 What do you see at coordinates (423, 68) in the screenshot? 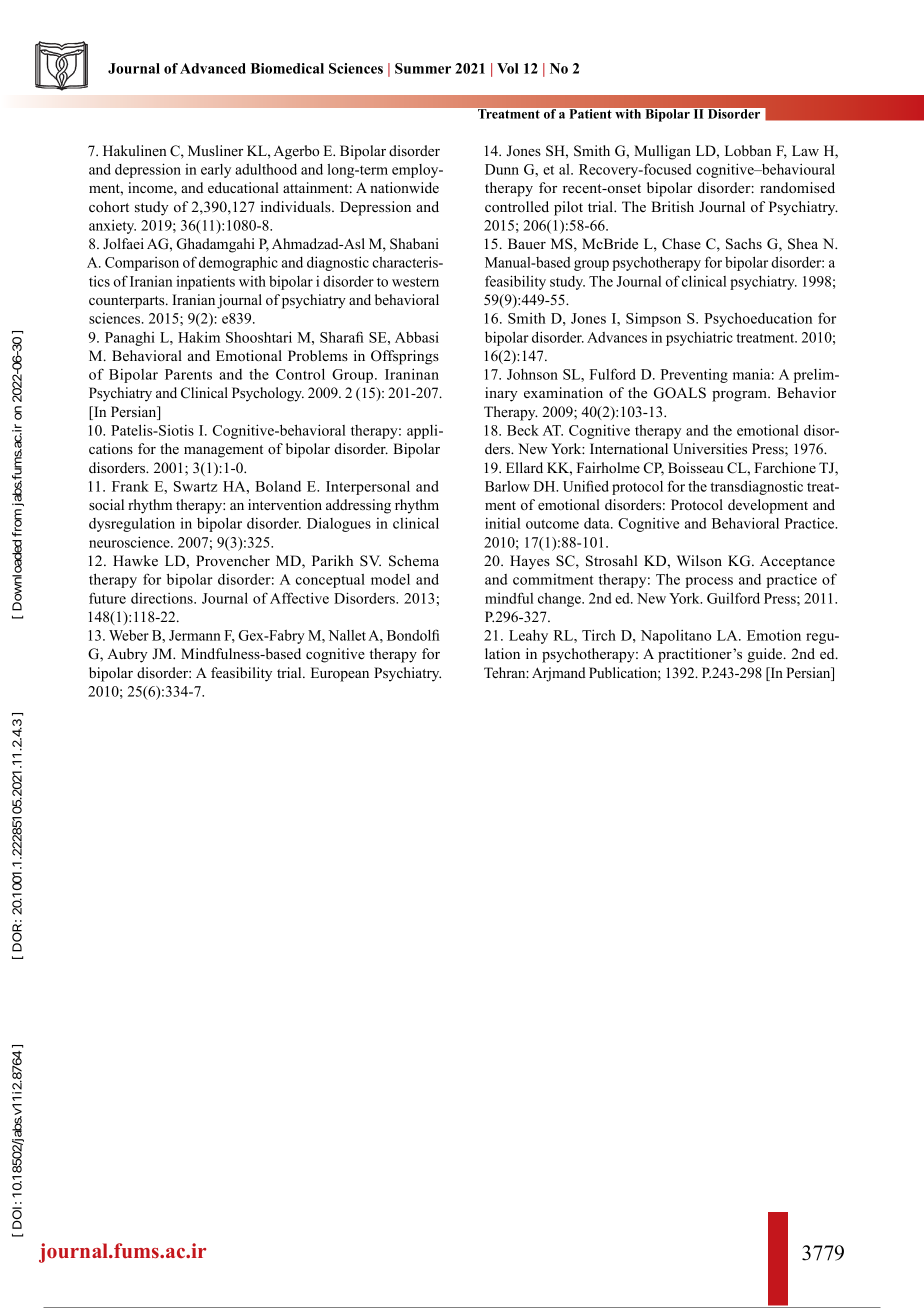
I see `Summer` at bounding box center [423, 68].
